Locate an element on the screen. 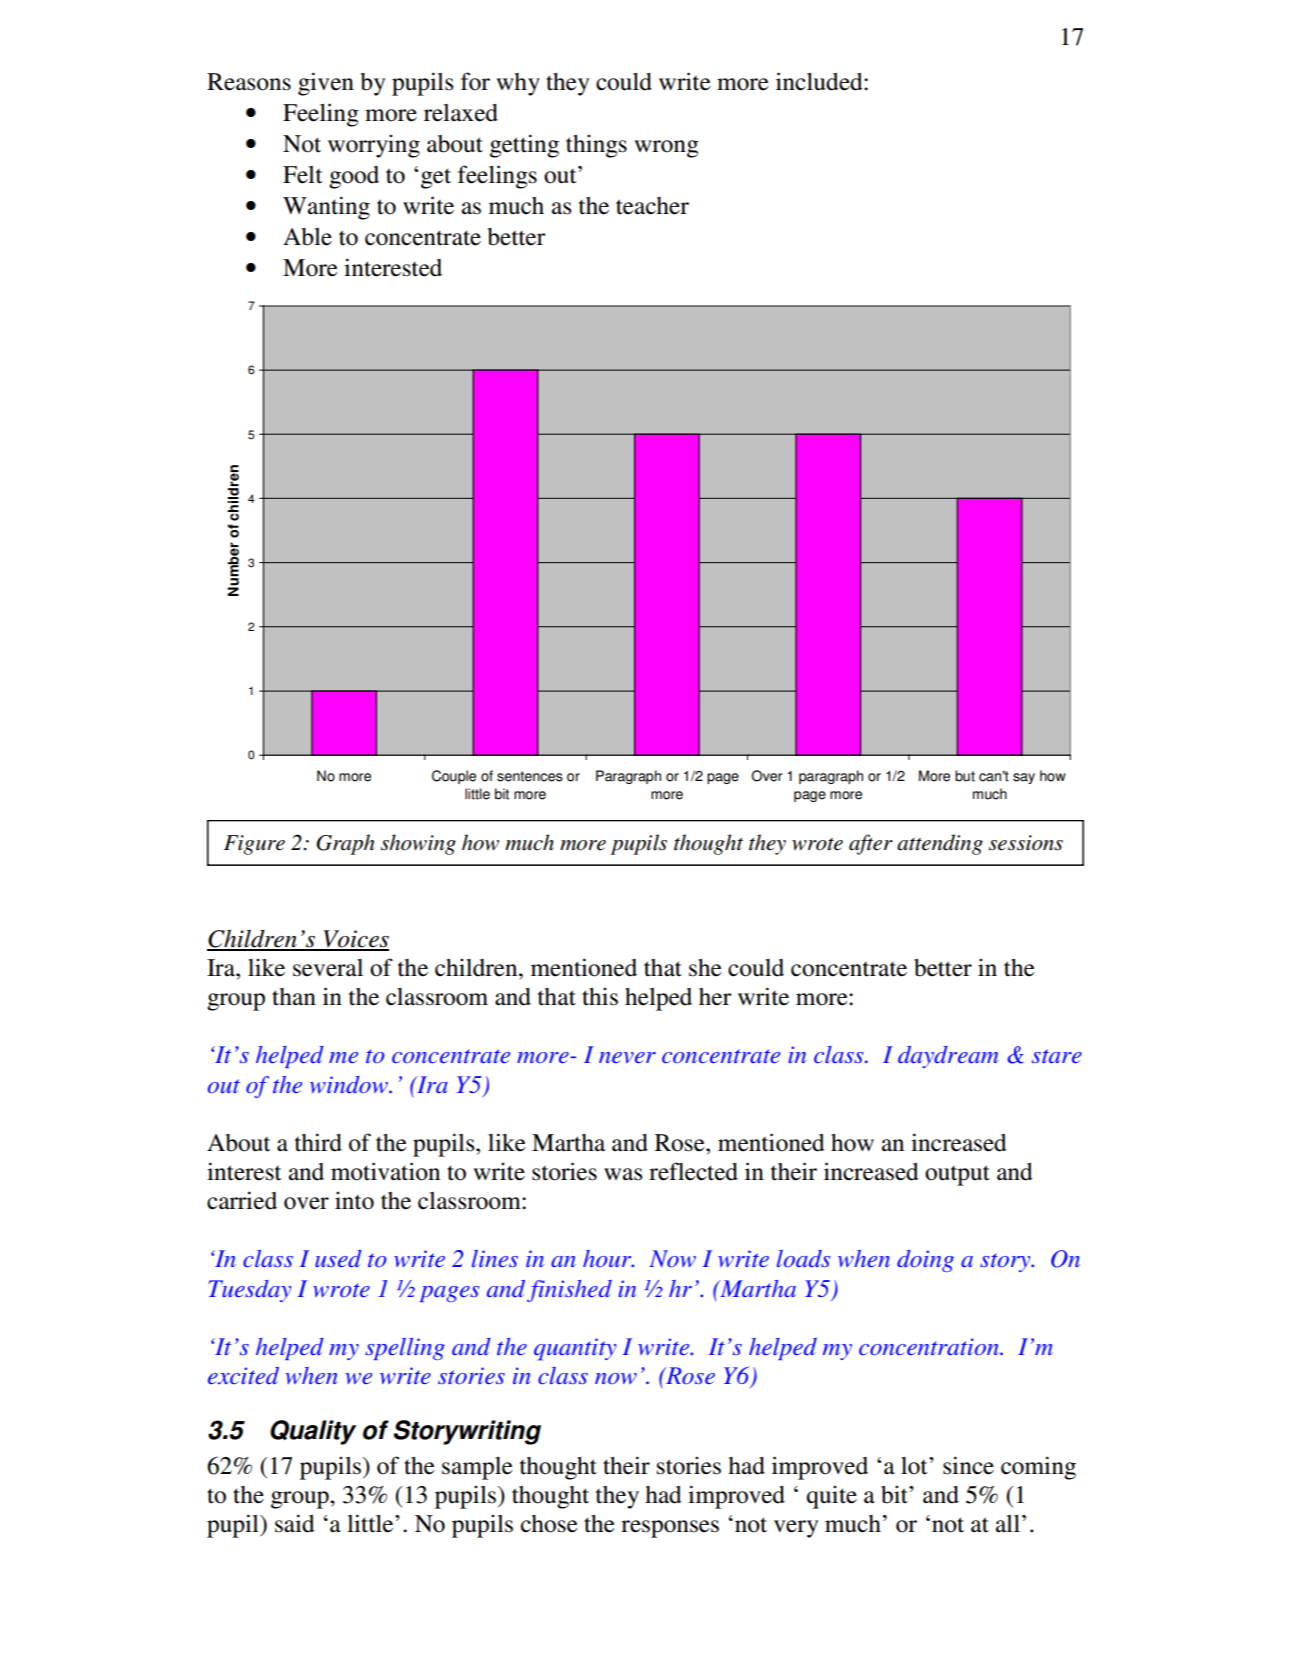  responses is located at coordinates (670, 1529).
